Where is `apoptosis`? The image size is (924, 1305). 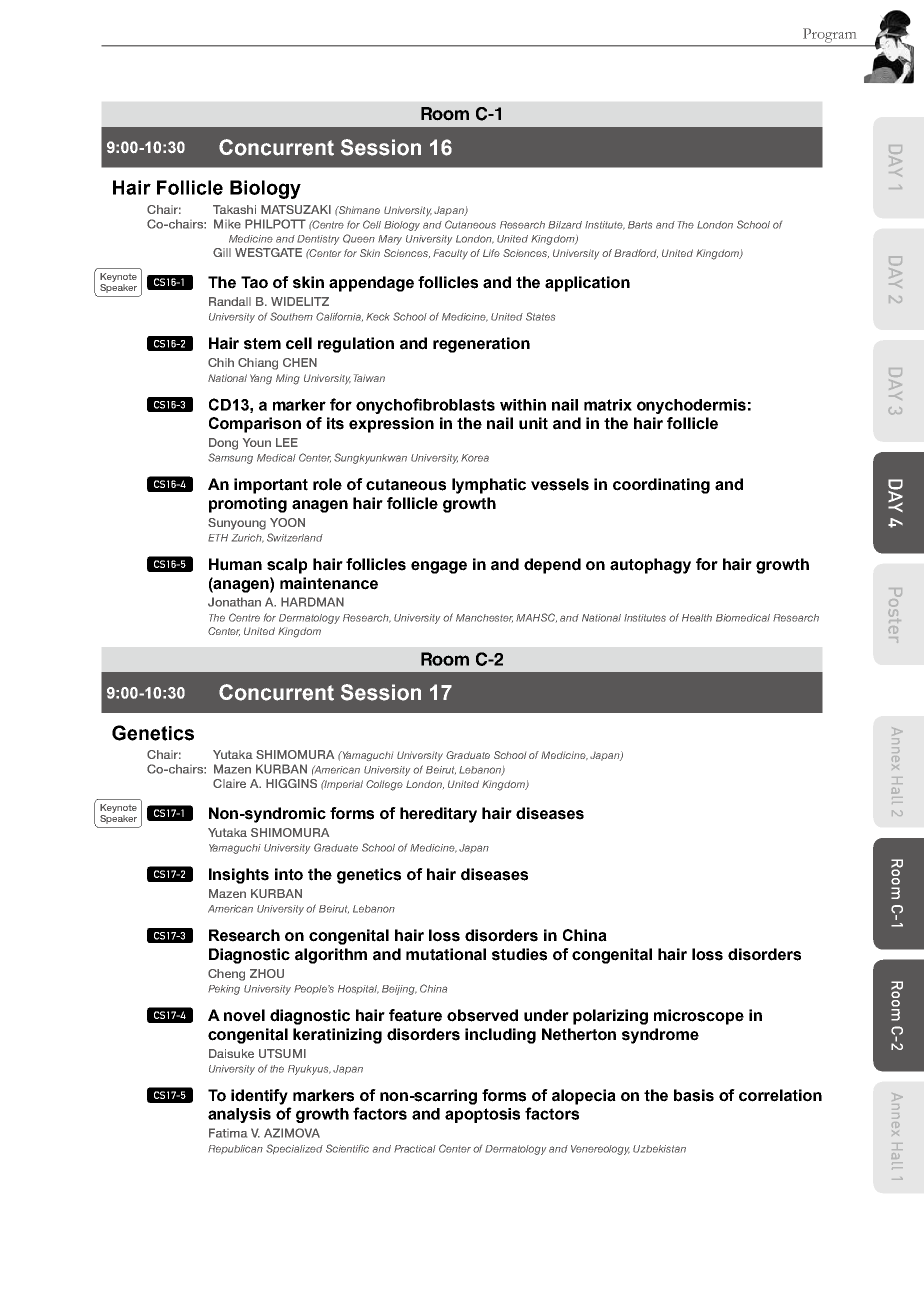 apoptosis is located at coordinates (482, 1115).
